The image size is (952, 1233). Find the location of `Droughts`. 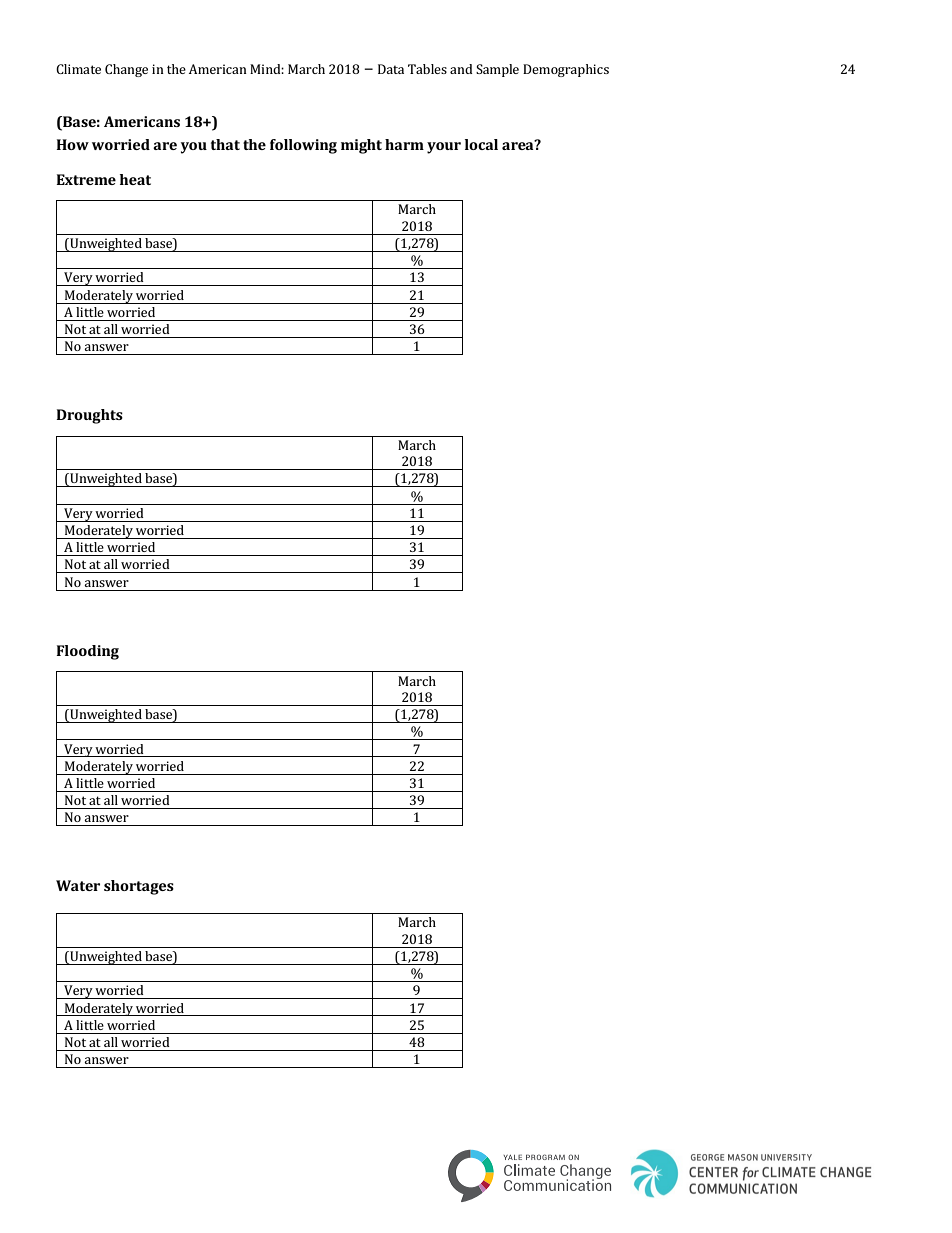

Droughts is located at coordinates (89, 416).
